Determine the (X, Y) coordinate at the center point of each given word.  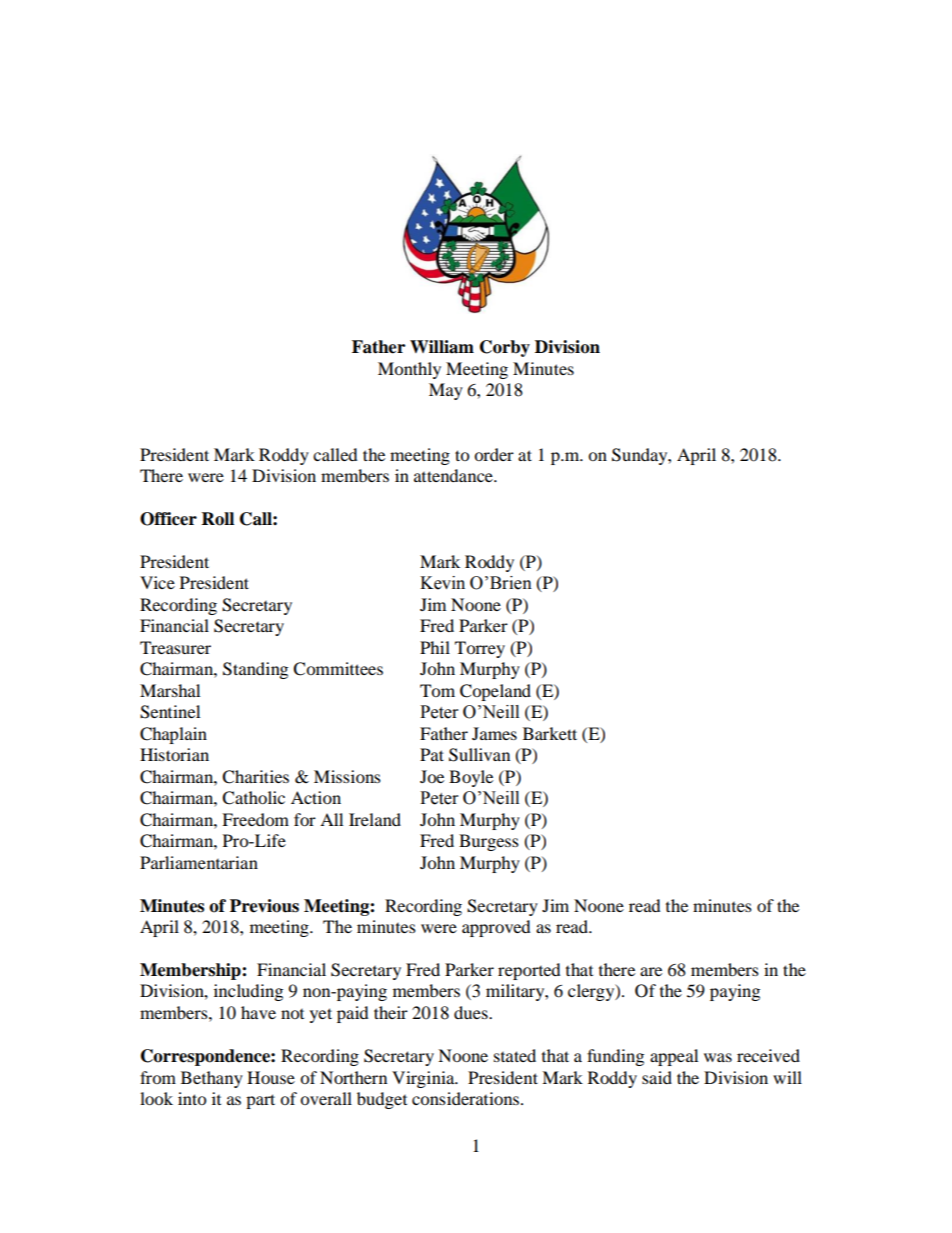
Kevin (442, 583)
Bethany (212, 1079)
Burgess (489, 842)
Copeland (495, 692)
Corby (505, 348)
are (651, 971)
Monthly (409, 370)
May (446, 391)
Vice (157, 582)
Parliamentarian (199, 862)
